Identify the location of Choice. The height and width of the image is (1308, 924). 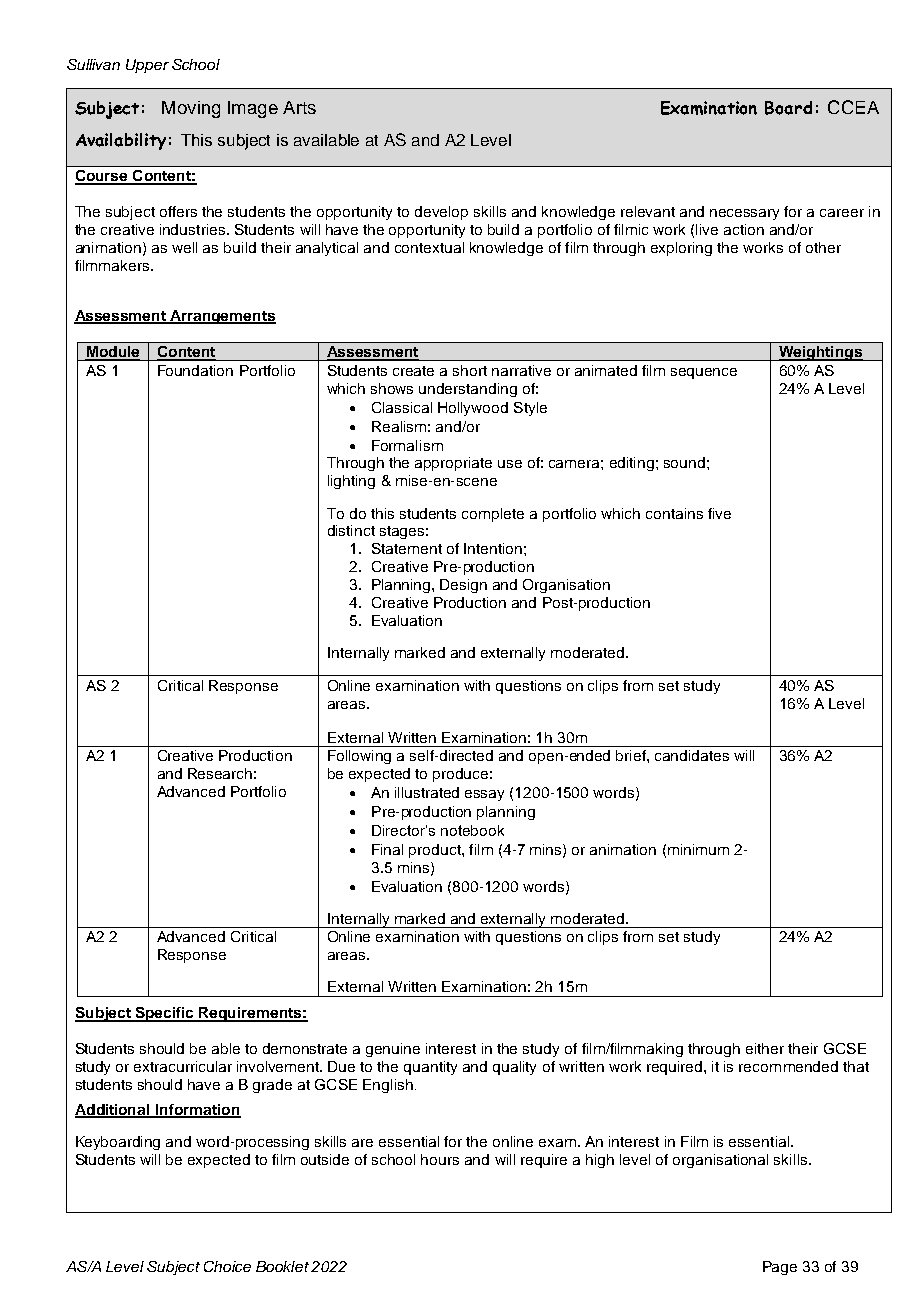
(227, 1266).
